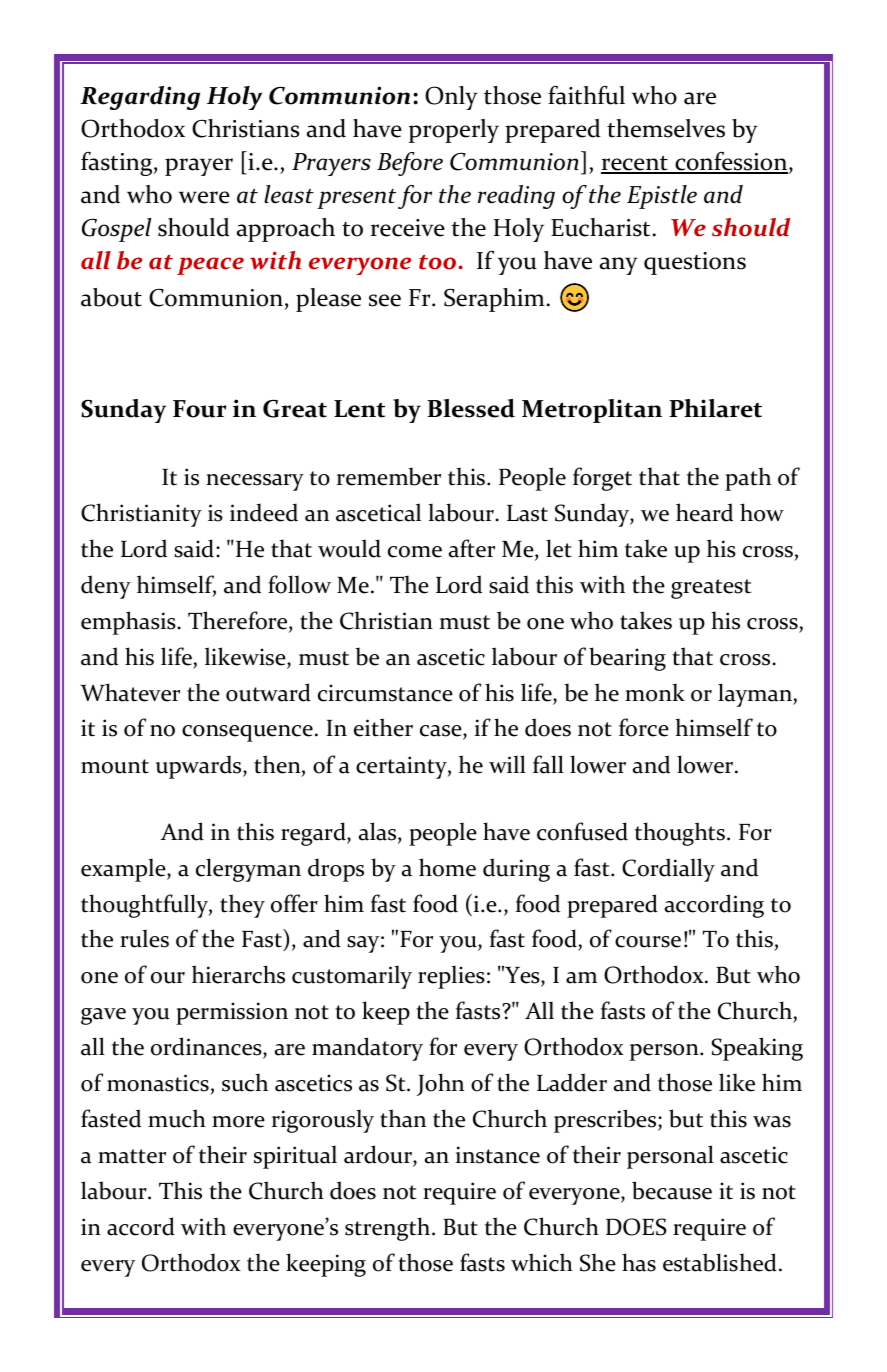  Describe the element at coordinates (648, 942) in the image. I see `course` at that location.
